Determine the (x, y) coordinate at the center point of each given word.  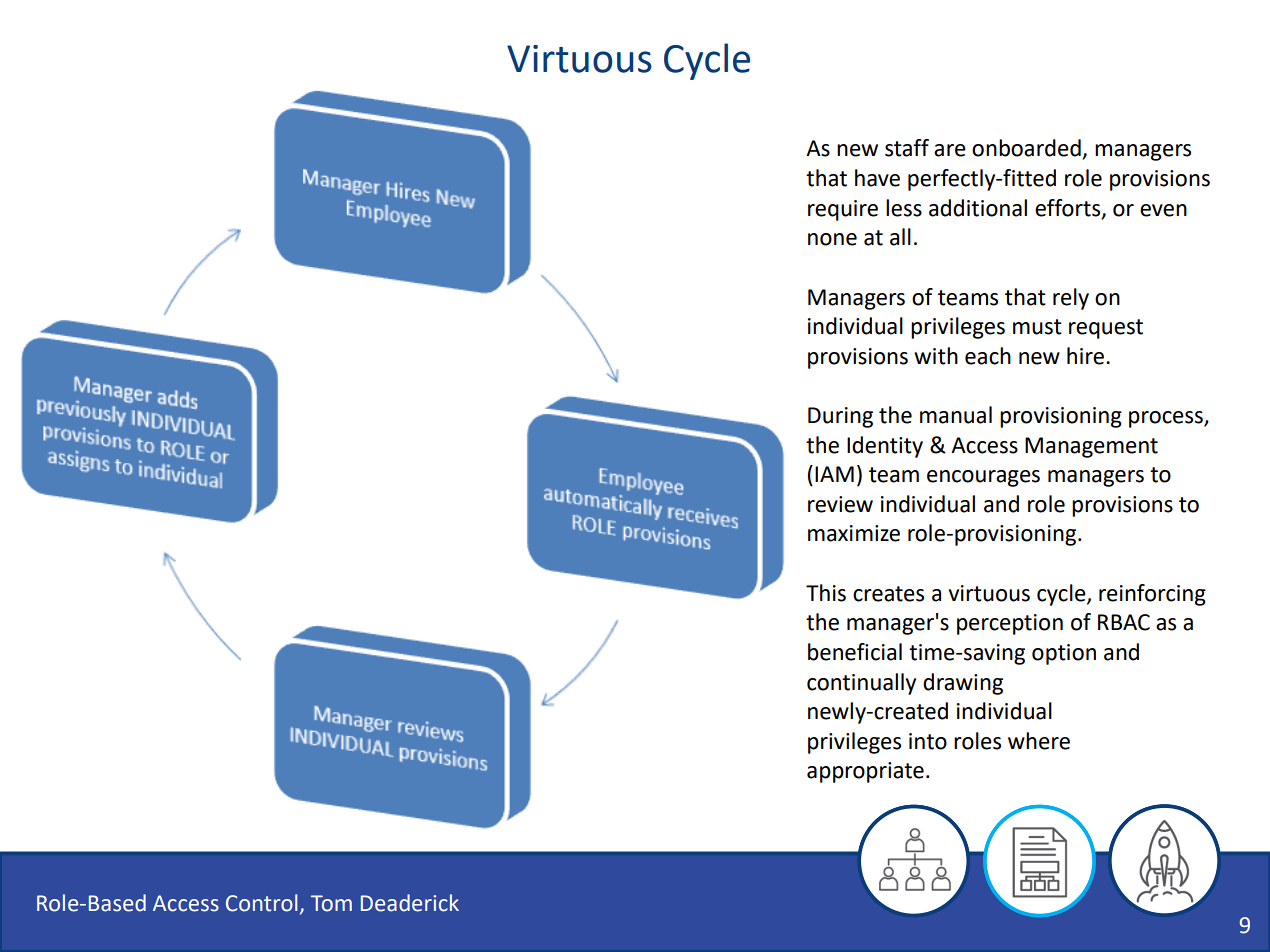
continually (861, 684)
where (1039, 741)
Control (262, 903)
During (840, 417)
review (840, 504)
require (843, 210)
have (877, 178)
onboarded (1027, 149)
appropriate (865, 772)
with (936, 356)
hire (1085, 356)
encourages (983, 478)
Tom (331, 903)
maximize (854, 533)
